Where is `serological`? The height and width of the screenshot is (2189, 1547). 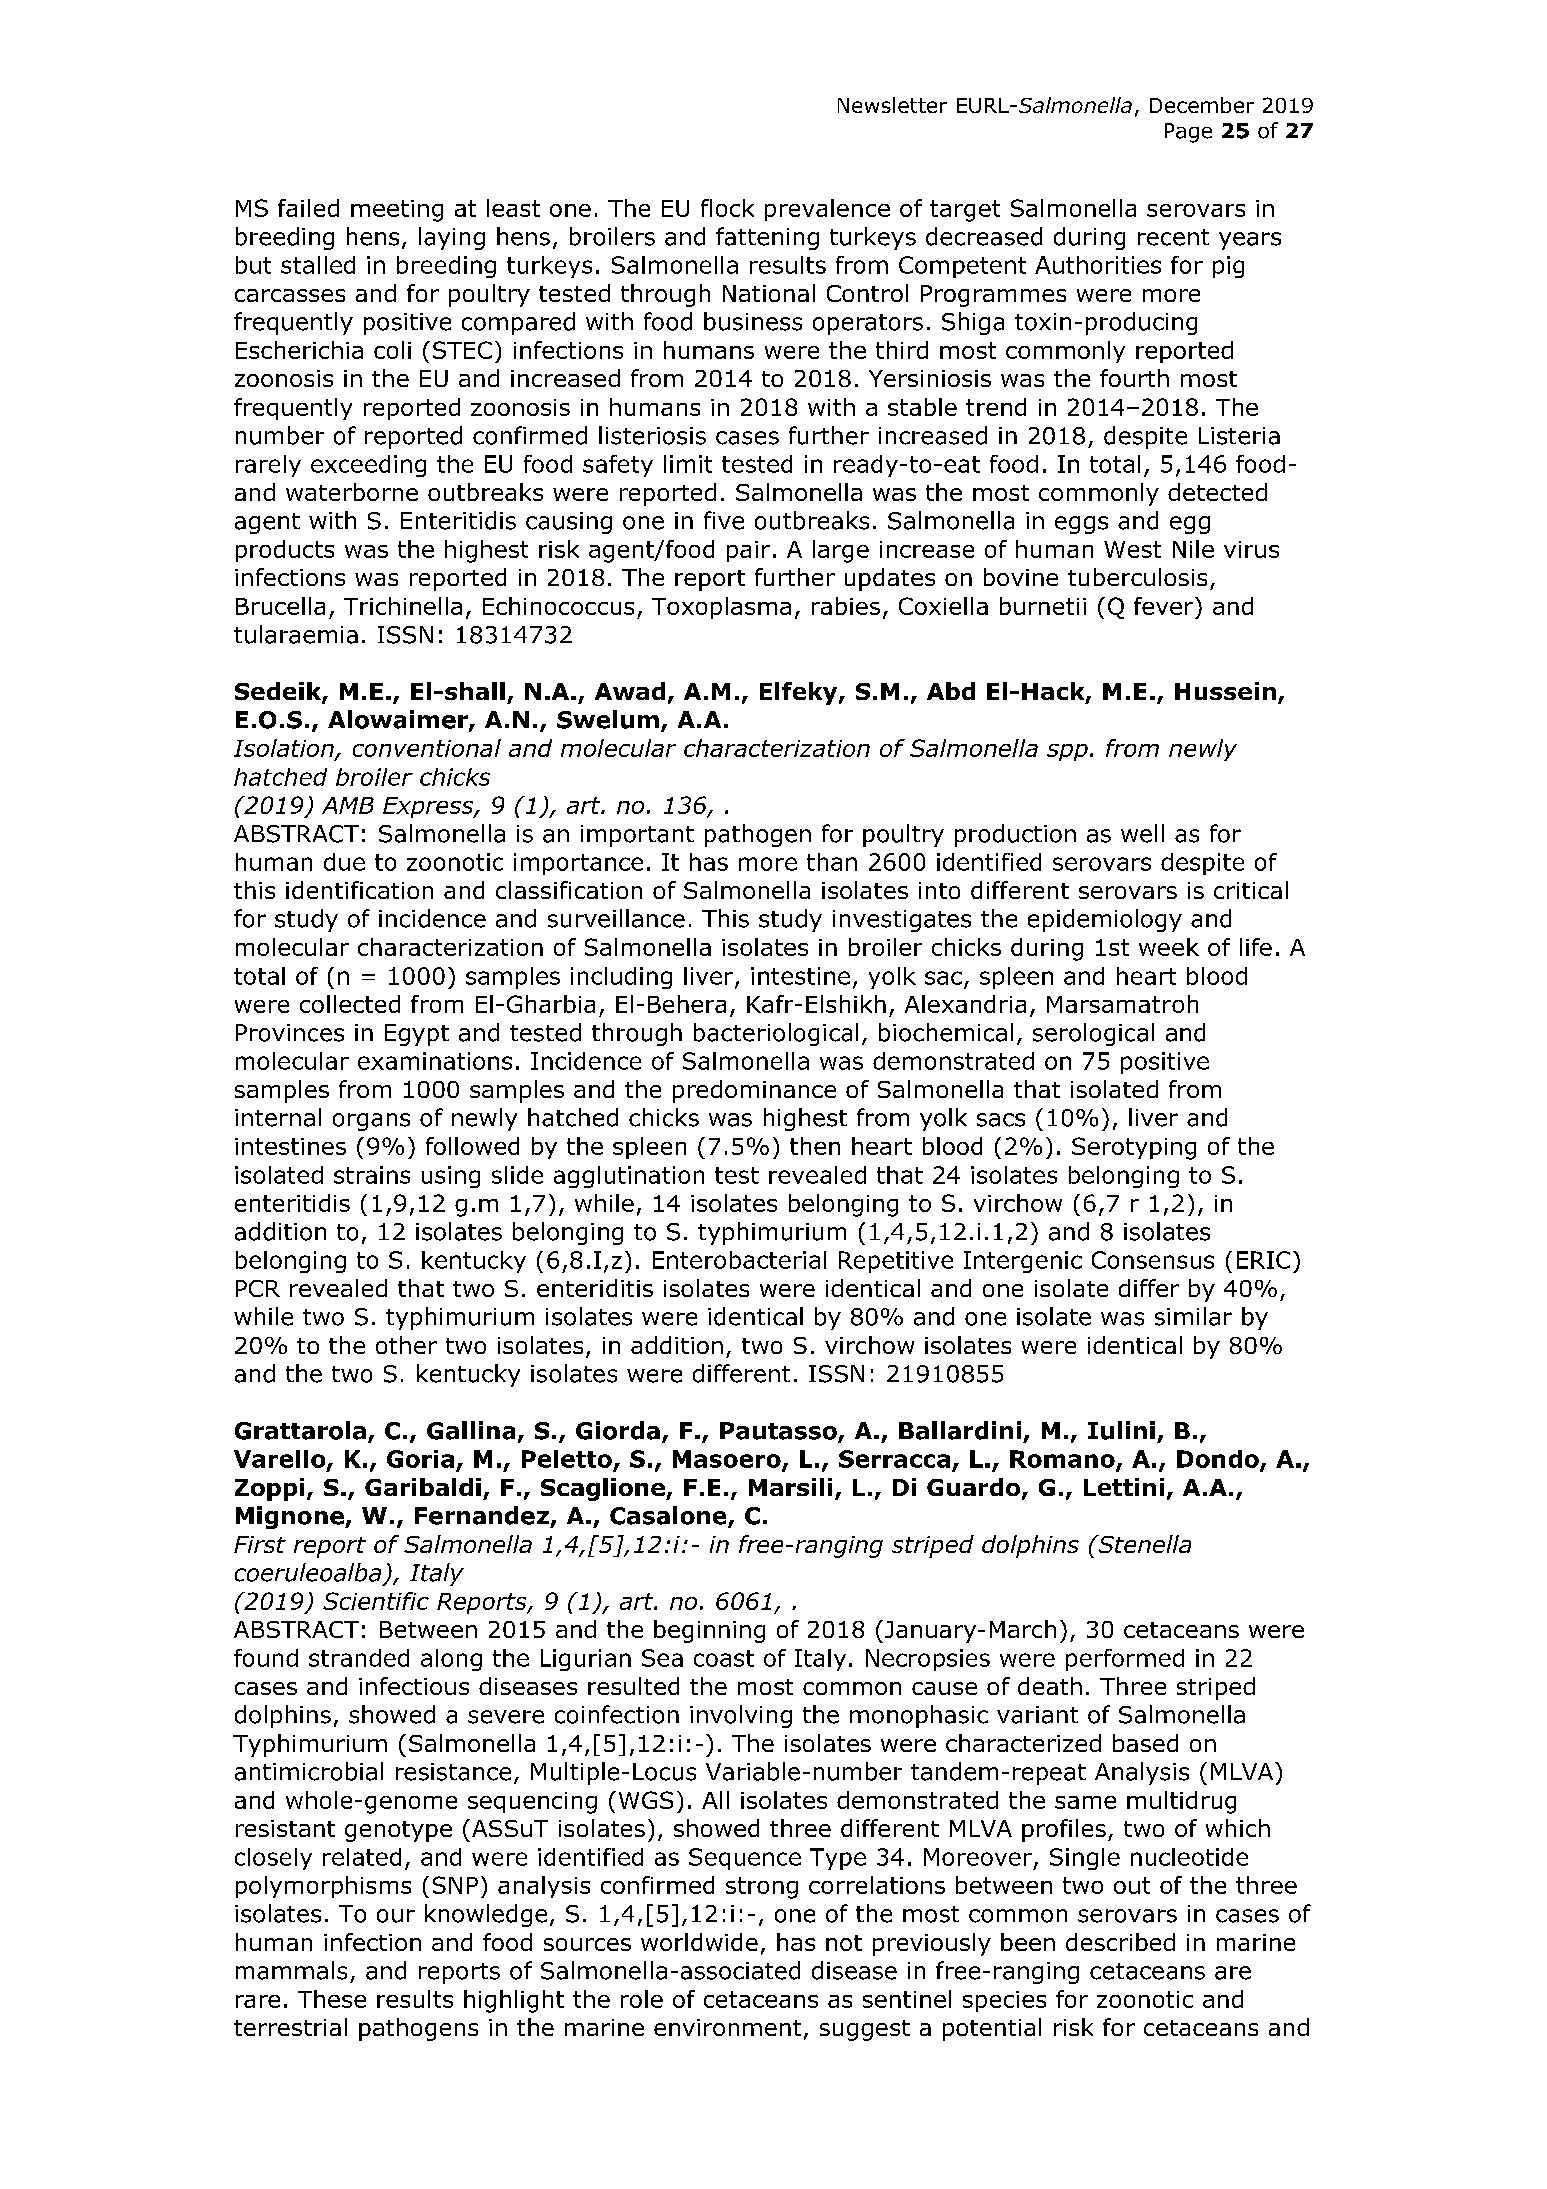
serological is located at coordinates (1093, 1034).
